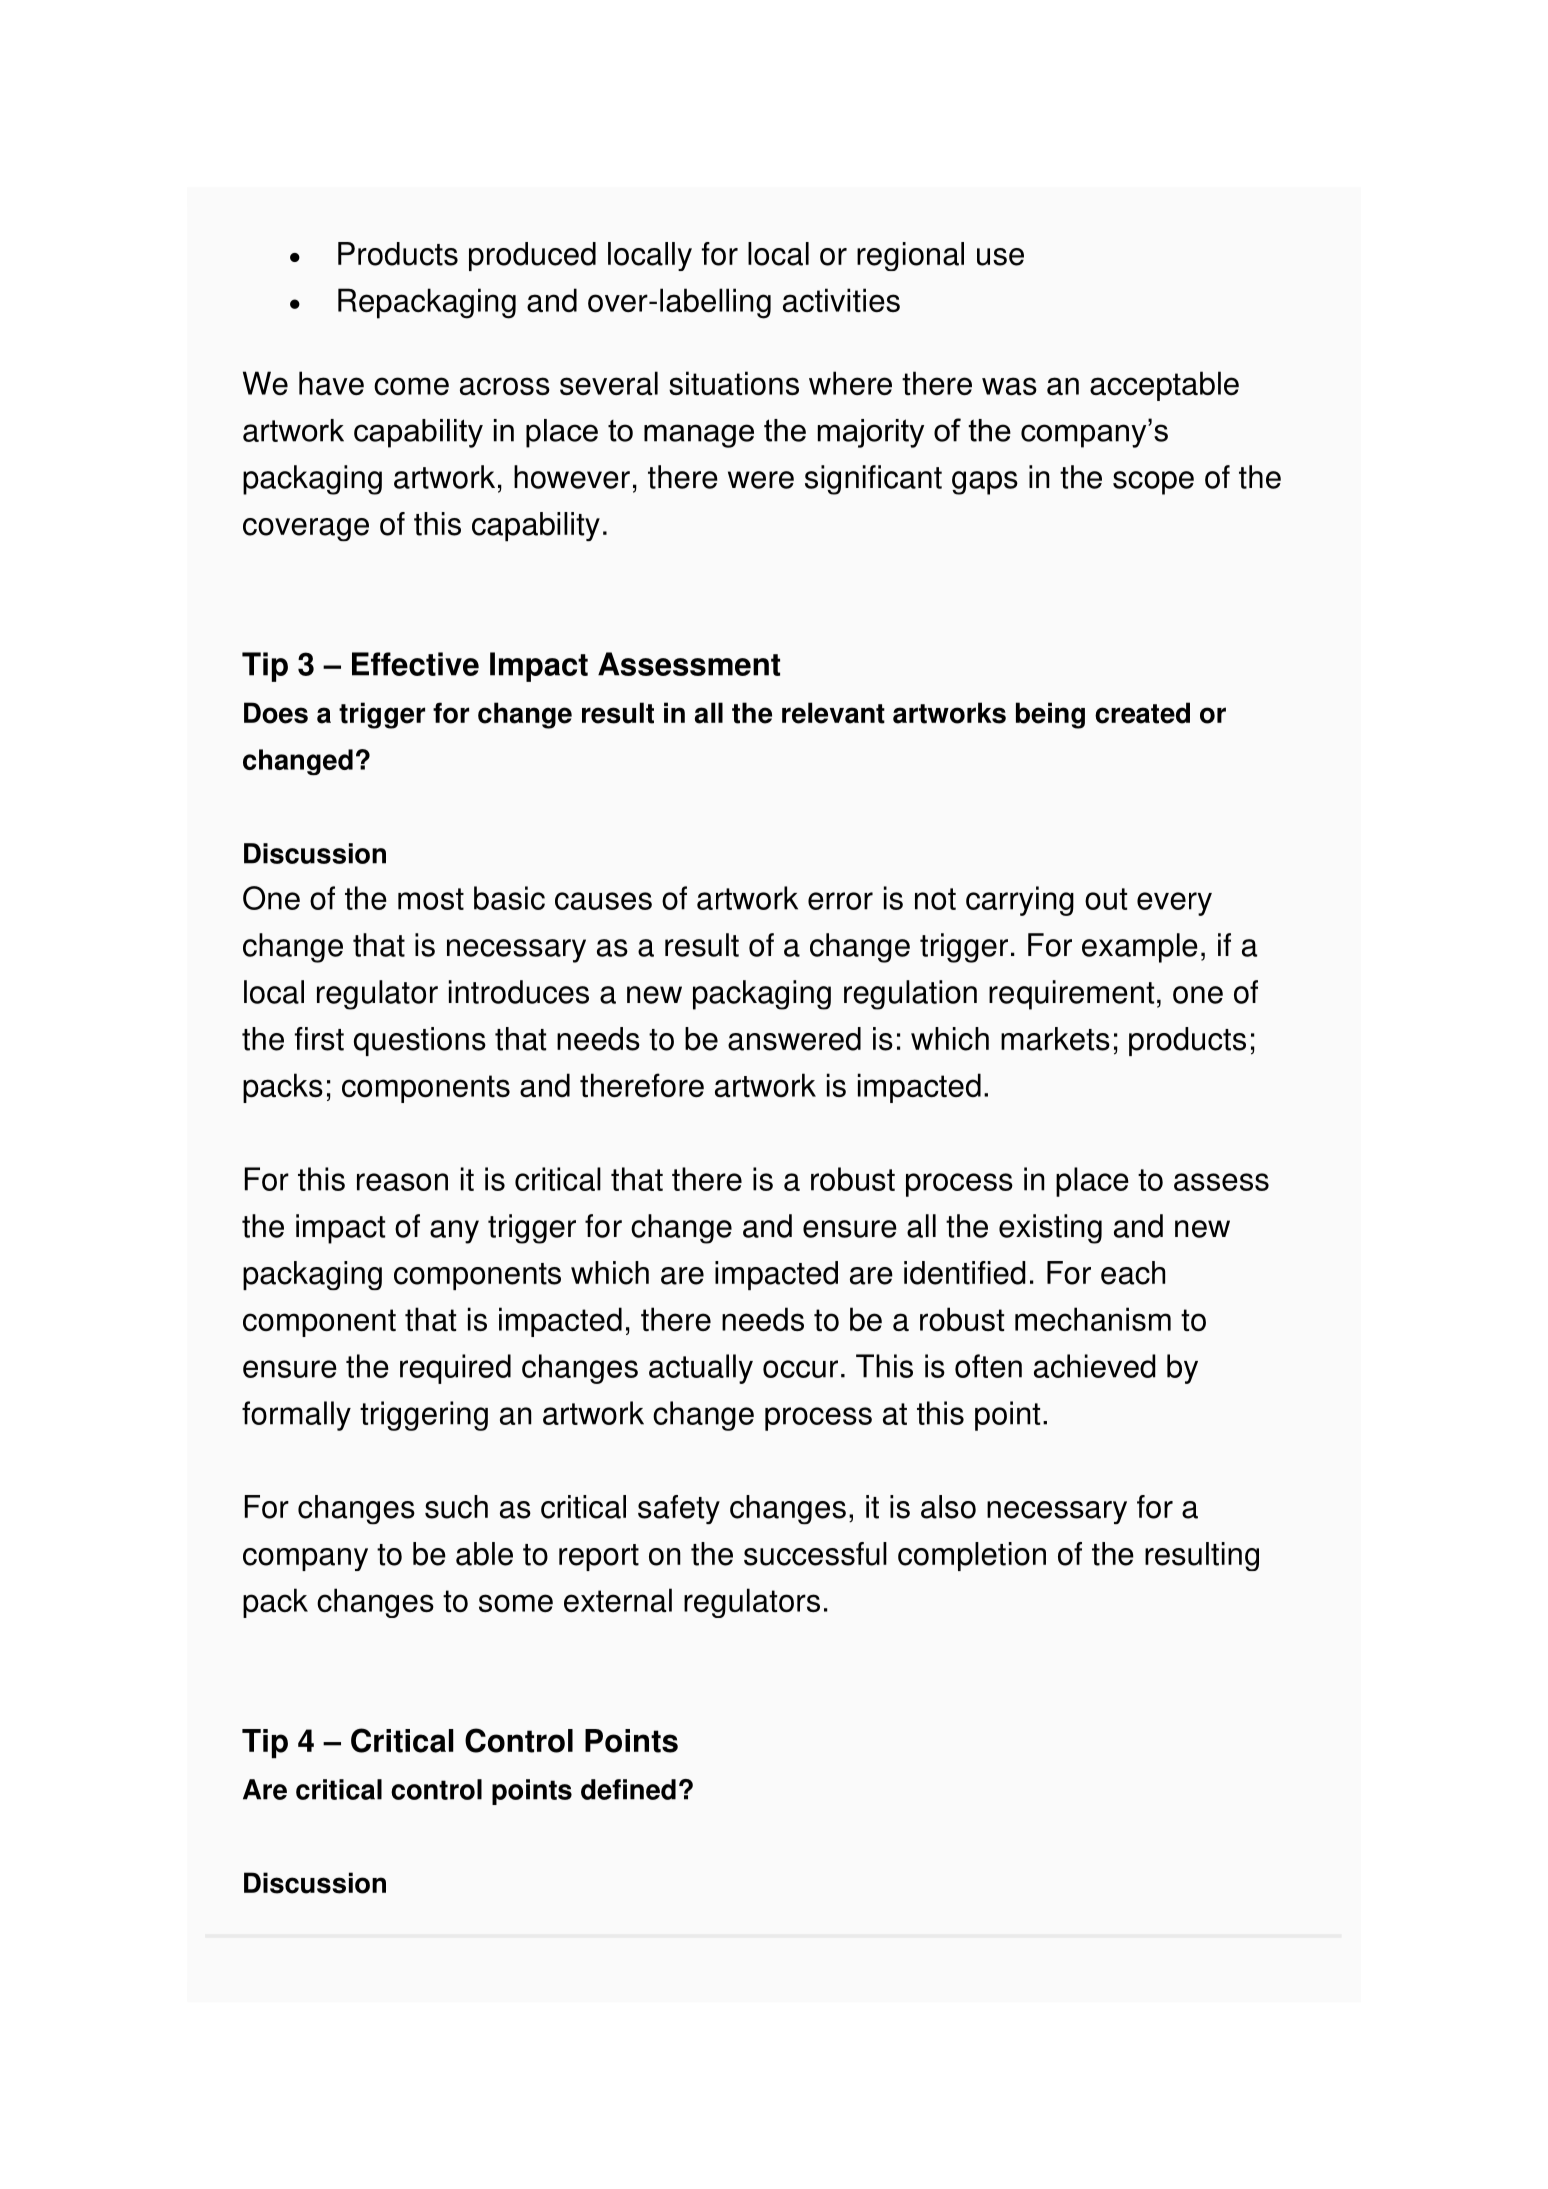 Image resolution: width=1548 pixels, height=2189 pixels. What do you see at coordinates (1095, 1366) in the screenshot?
I see `achieved` at bounding box center [1095, 1366].
